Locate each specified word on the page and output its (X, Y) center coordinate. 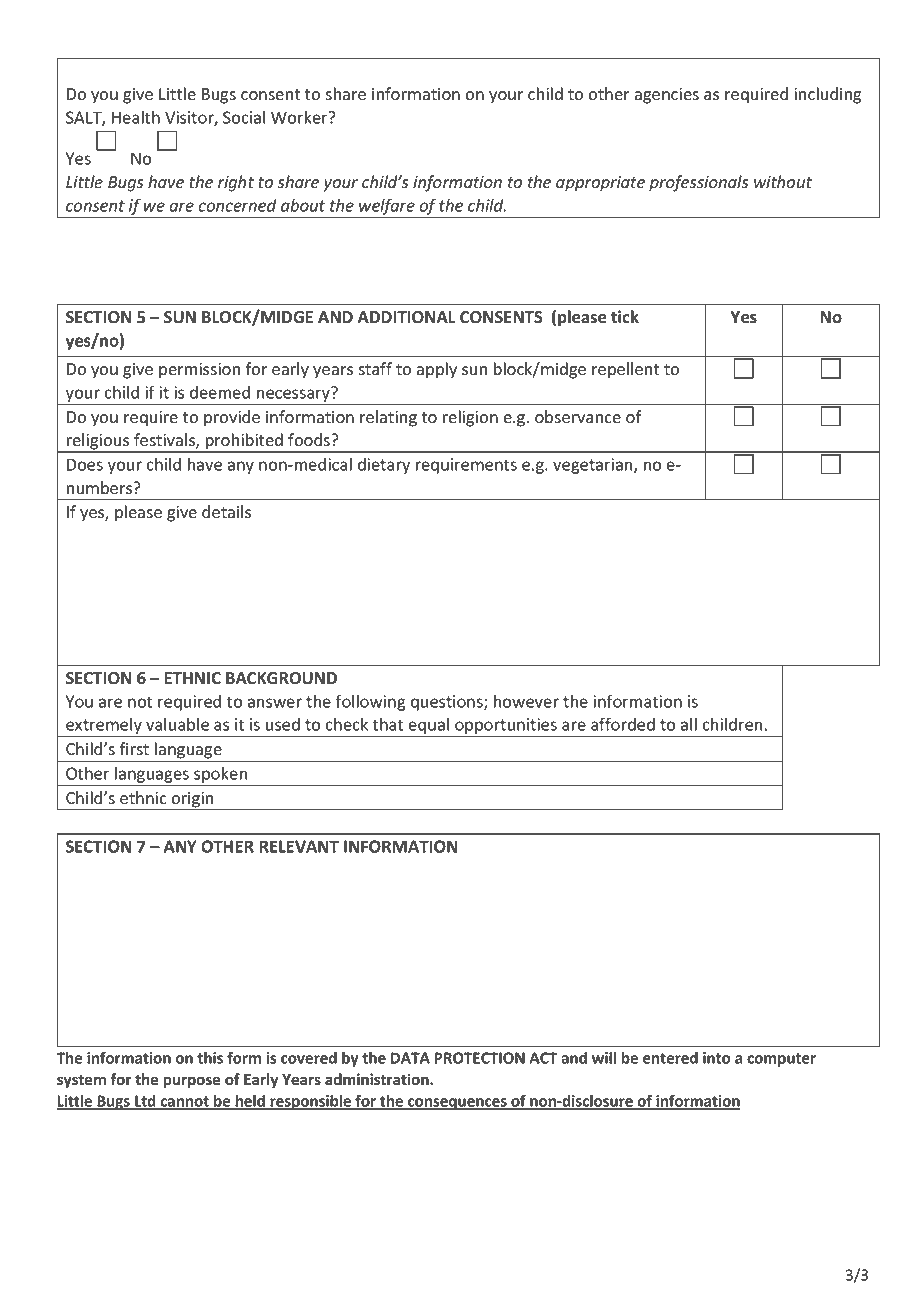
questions (448, 703)
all (689, 724)
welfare (387, 206)
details (226, 512)
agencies (667, 96)
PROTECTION (479, 1058)
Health (136, 117)
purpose (192, 1082)
